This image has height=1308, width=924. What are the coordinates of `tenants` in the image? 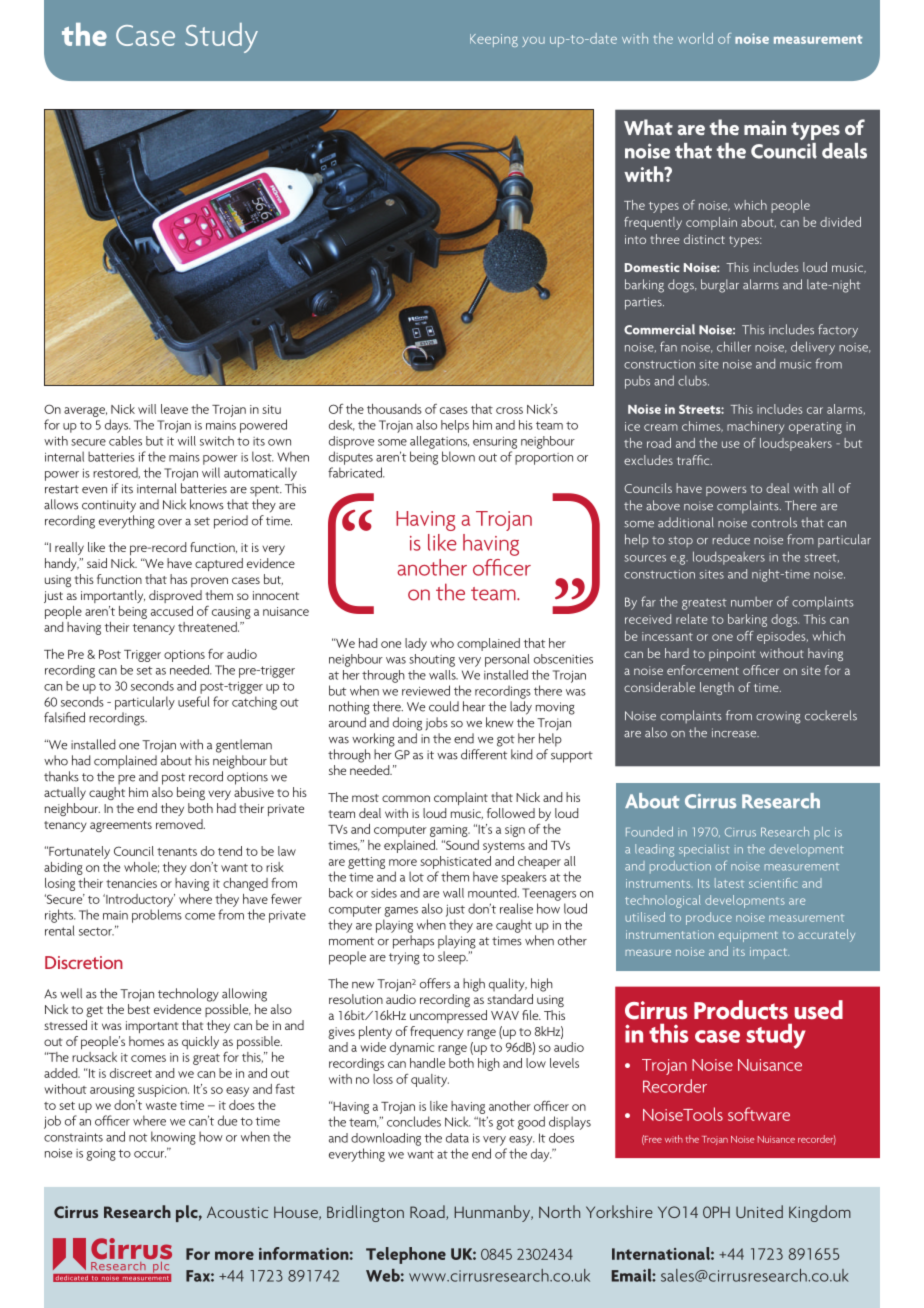 It's located at (177, 852).
